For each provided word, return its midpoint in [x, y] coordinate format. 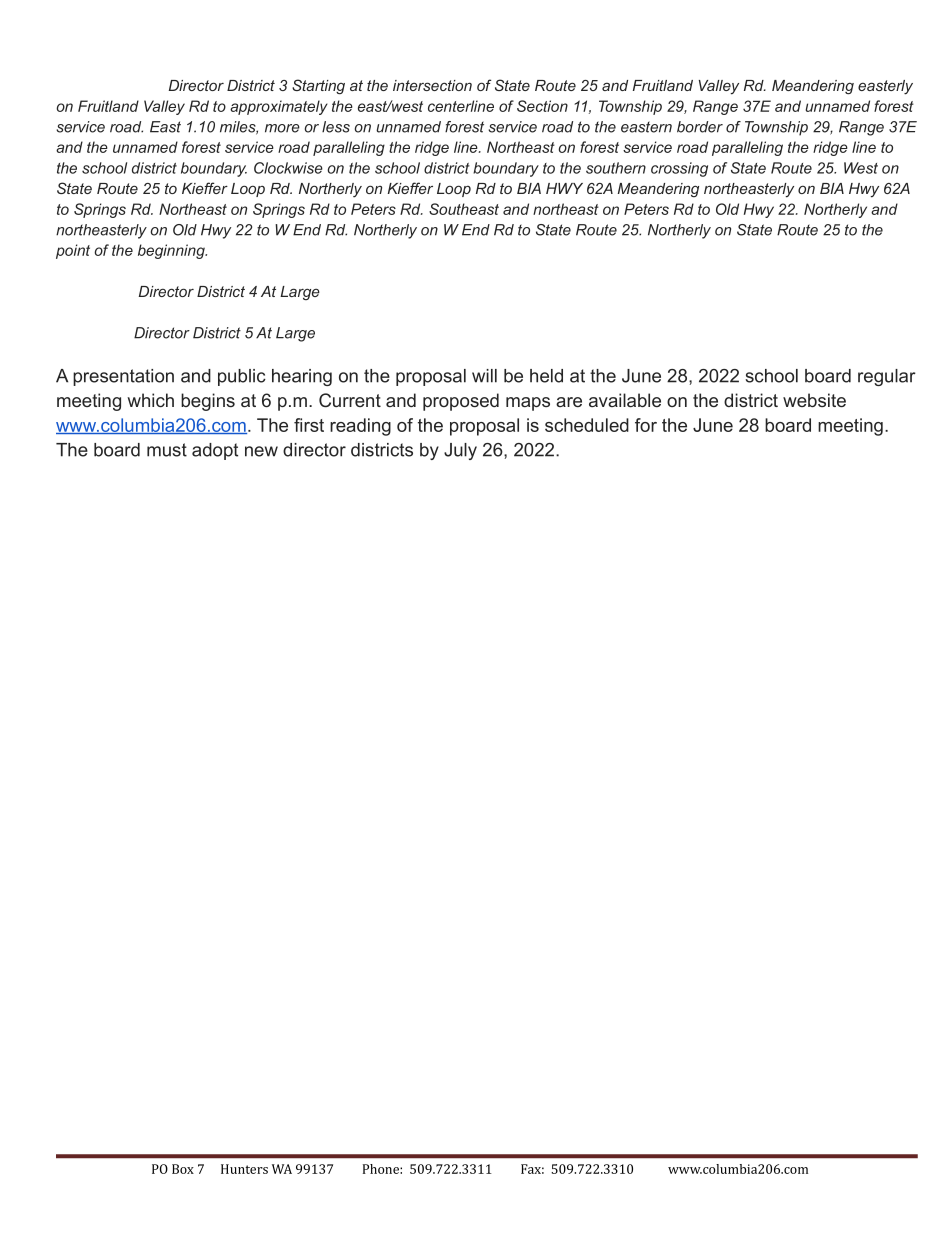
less [336, 127]
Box [183, 1169]
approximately [279, 107]
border [700, 127]
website [814, 400]
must [167, 450]
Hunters [244, 1169]
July [460, 451]
